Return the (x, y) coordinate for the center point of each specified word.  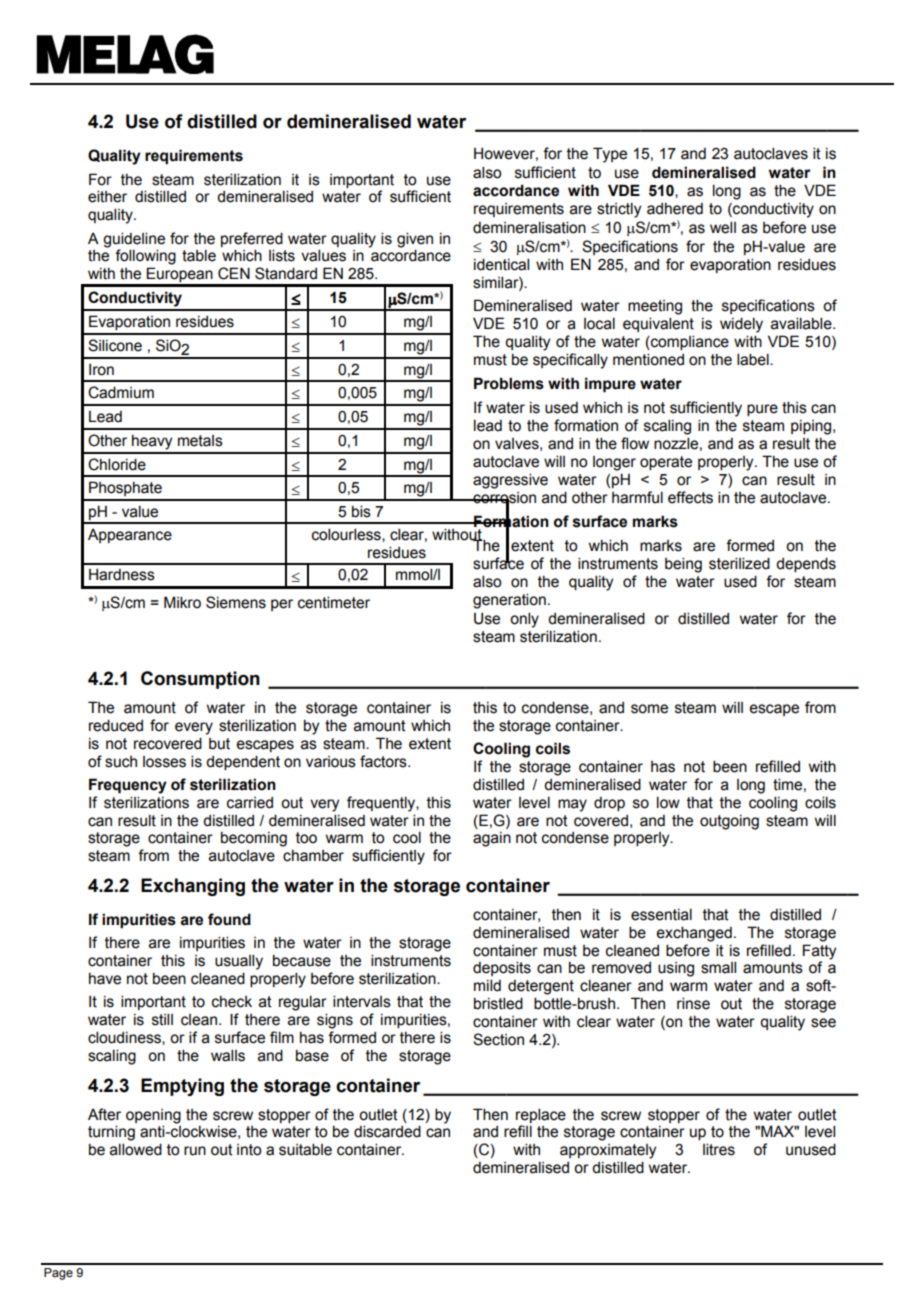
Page (58, 1274)
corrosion (503, 498)
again (492, 839)
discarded (387, 1131)
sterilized (739, 563)
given (415, 240)
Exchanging (193, 887)
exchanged (694, 934)
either (107, 196)
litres (719, 1149)
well (723, 227)
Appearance (130, 536)
